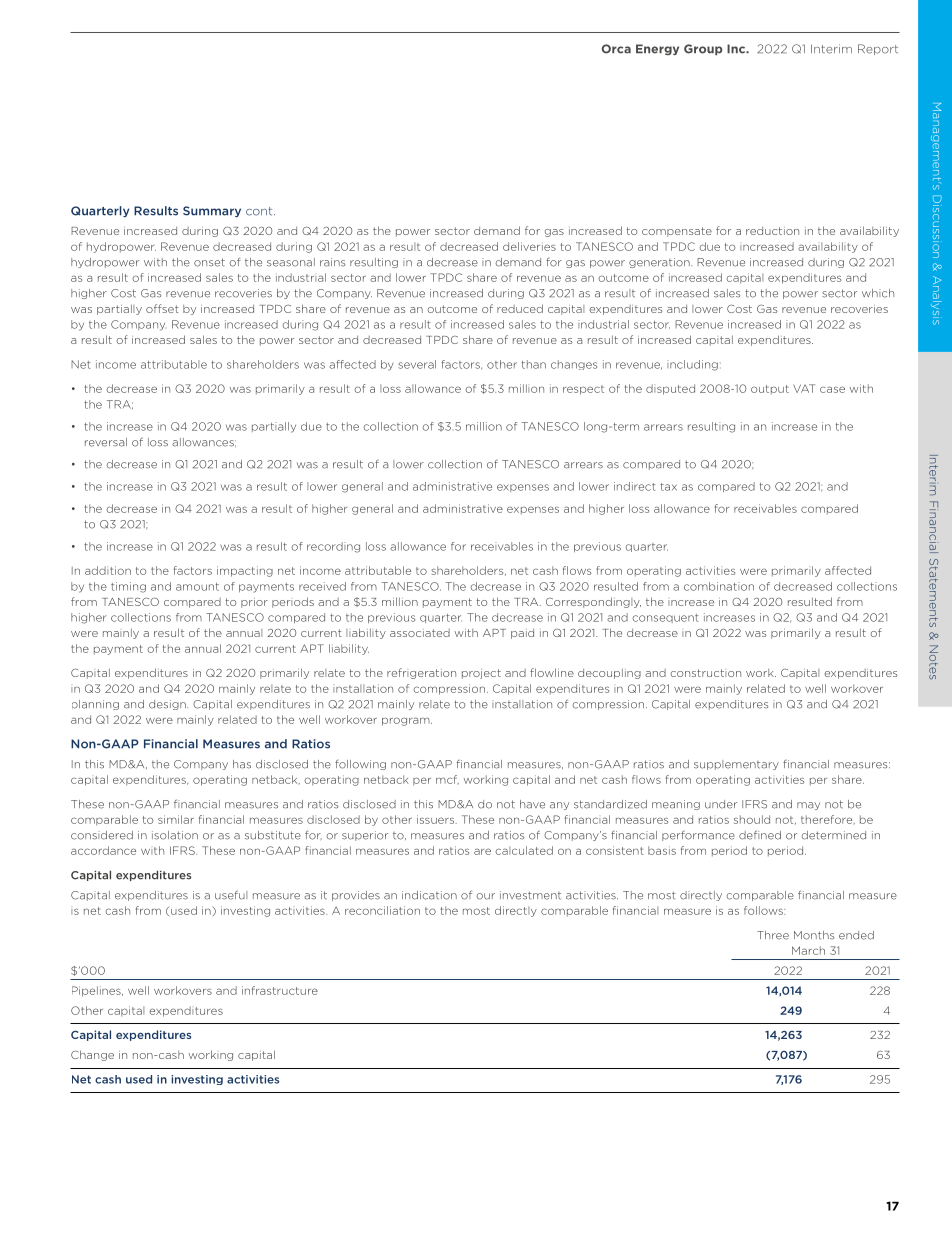 This image has width=952, height=1233. What do you see at coordinates (878, 293) in the image?
I see `which` at bounding box center [878, 293].
